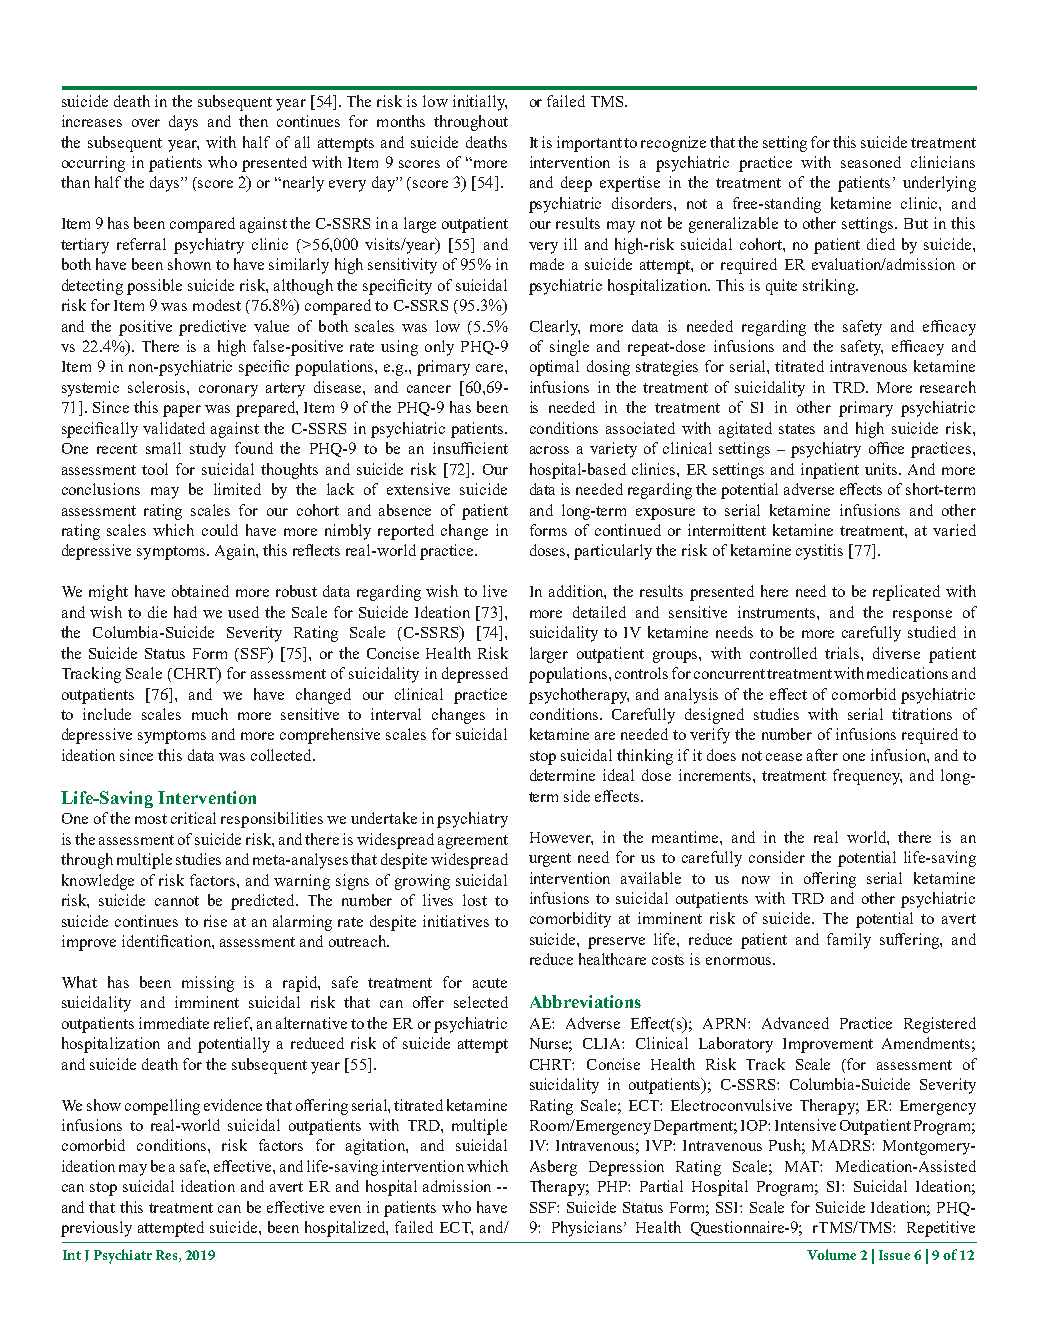 This page has width=1037, height=1342. Describe the element at coordinates (96, 1229) in the page. I see `previously` at that location.
